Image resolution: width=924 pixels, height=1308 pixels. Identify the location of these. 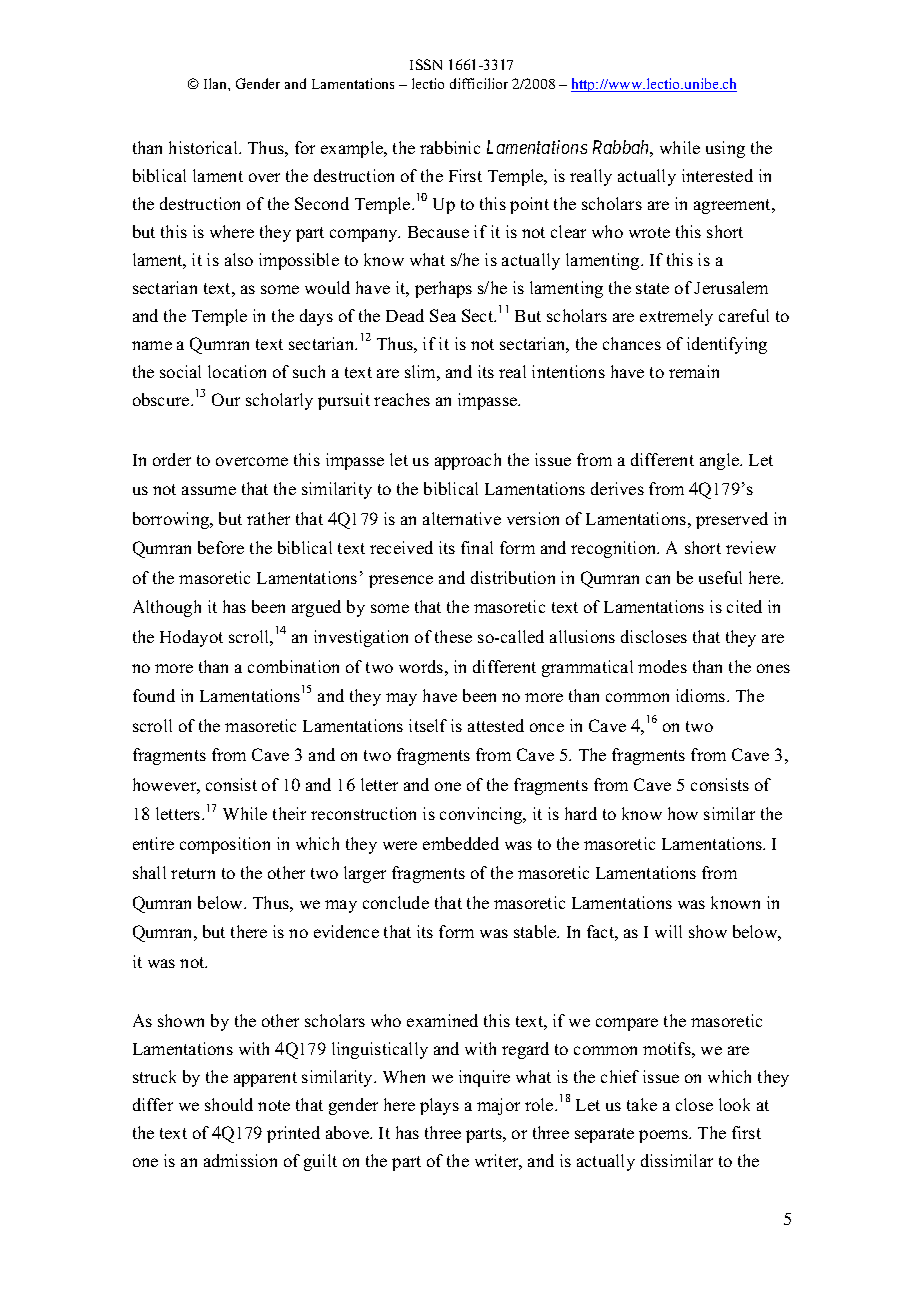
(453, 636).
